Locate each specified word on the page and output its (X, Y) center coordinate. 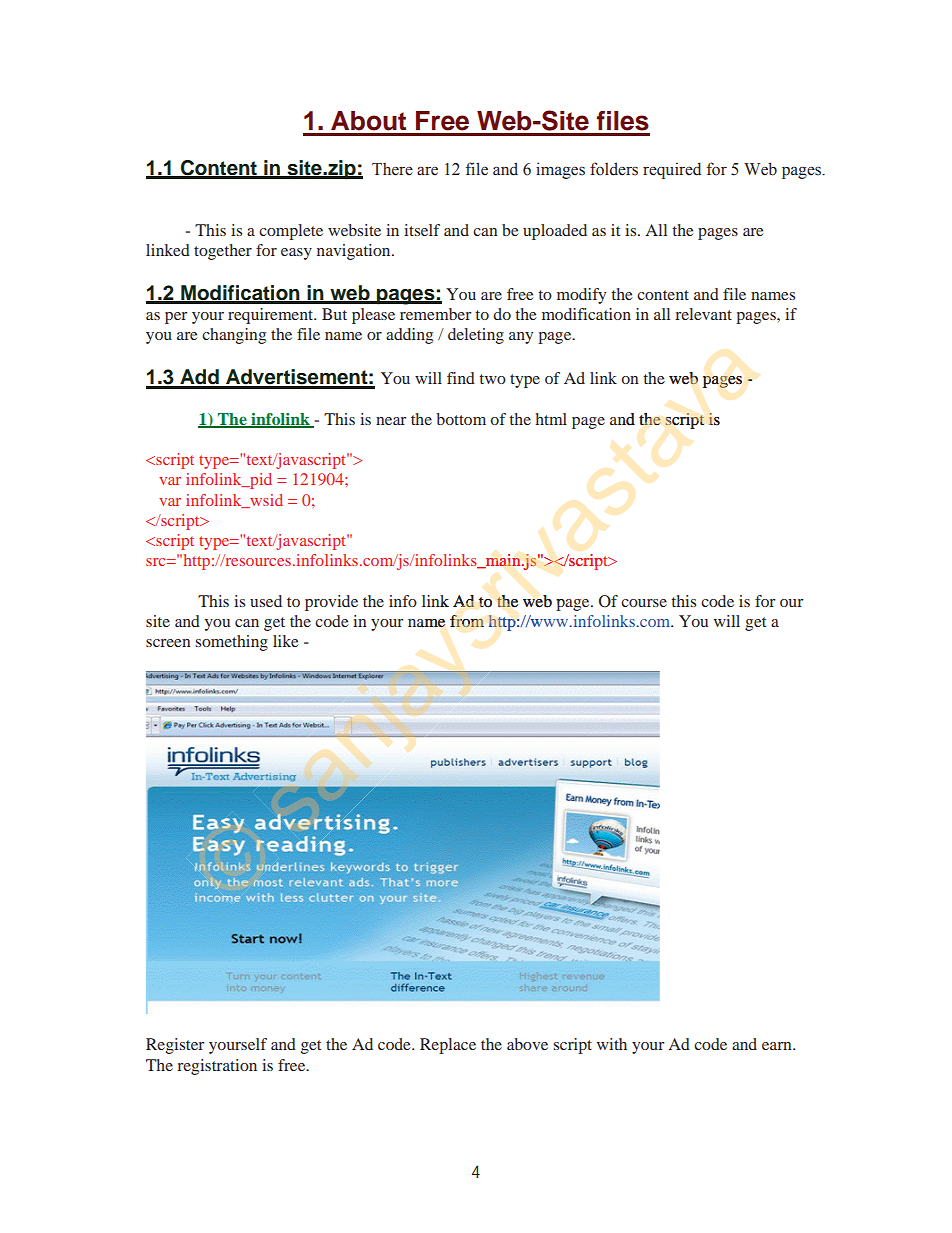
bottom (461, 419)
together (223, 252)
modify (581, 296)
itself (422, 230)
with (612, 1044)
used (266, 601)
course (644, 603)
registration (217, 1067)
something (232, 643)
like (286, 641)
